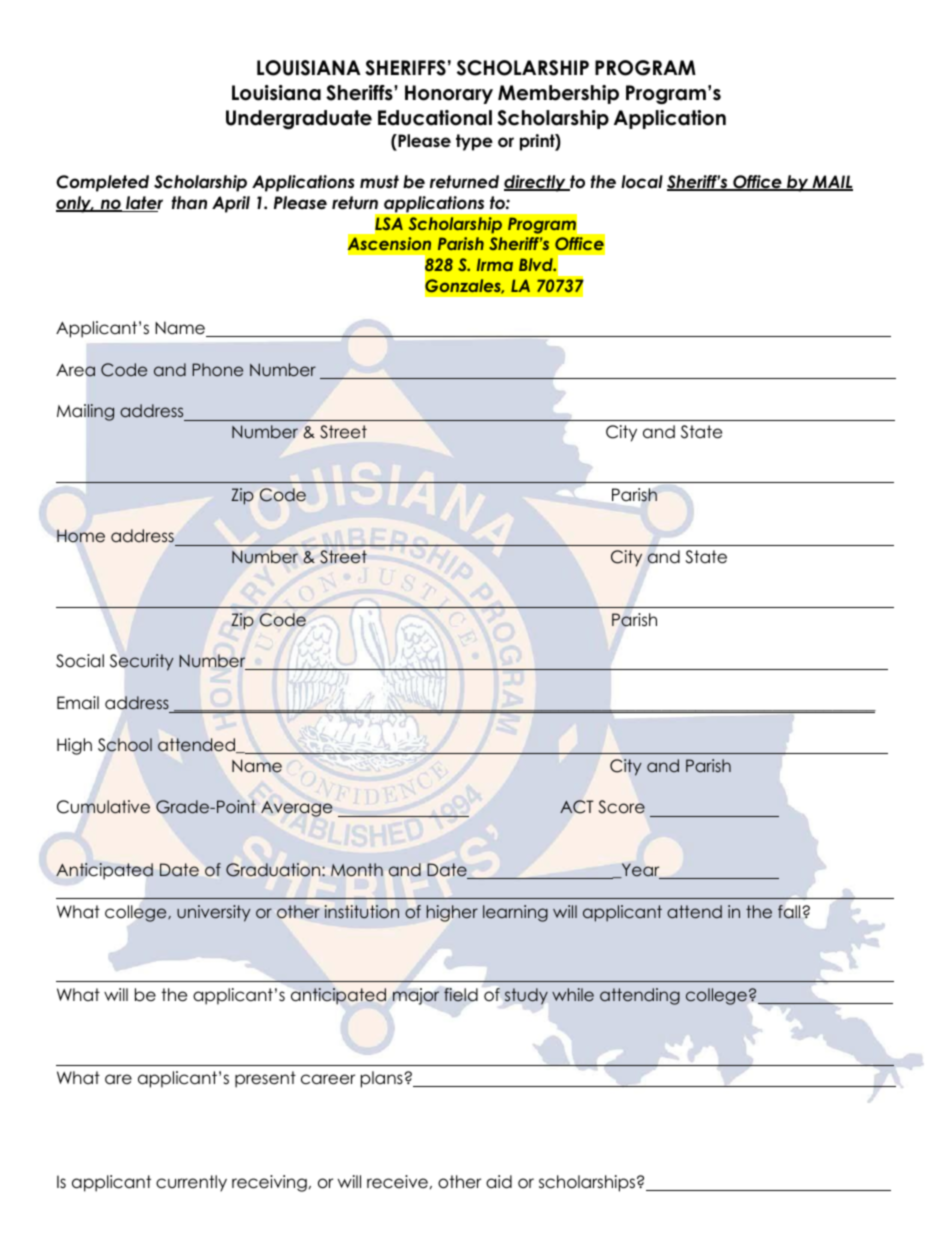  What do you see at coordinates (191, 1183) in the document?
I see `currently` at bounding box center [191, 1183].
